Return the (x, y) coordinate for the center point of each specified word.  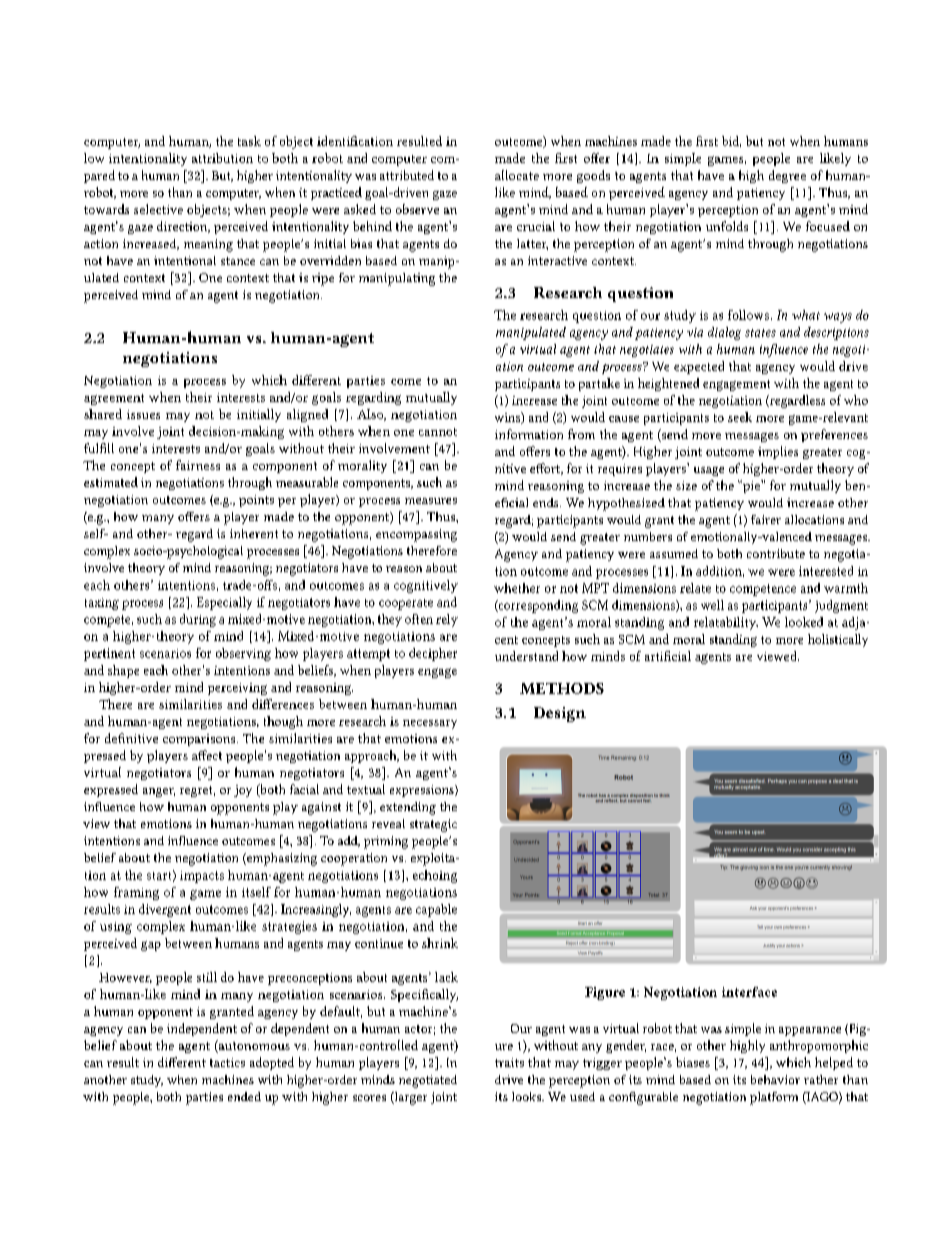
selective (158, 209)
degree (787, 176)
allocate (517, 175)
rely (447, 620)
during (198, 620)
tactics (227, 1062)
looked (804, 622)
